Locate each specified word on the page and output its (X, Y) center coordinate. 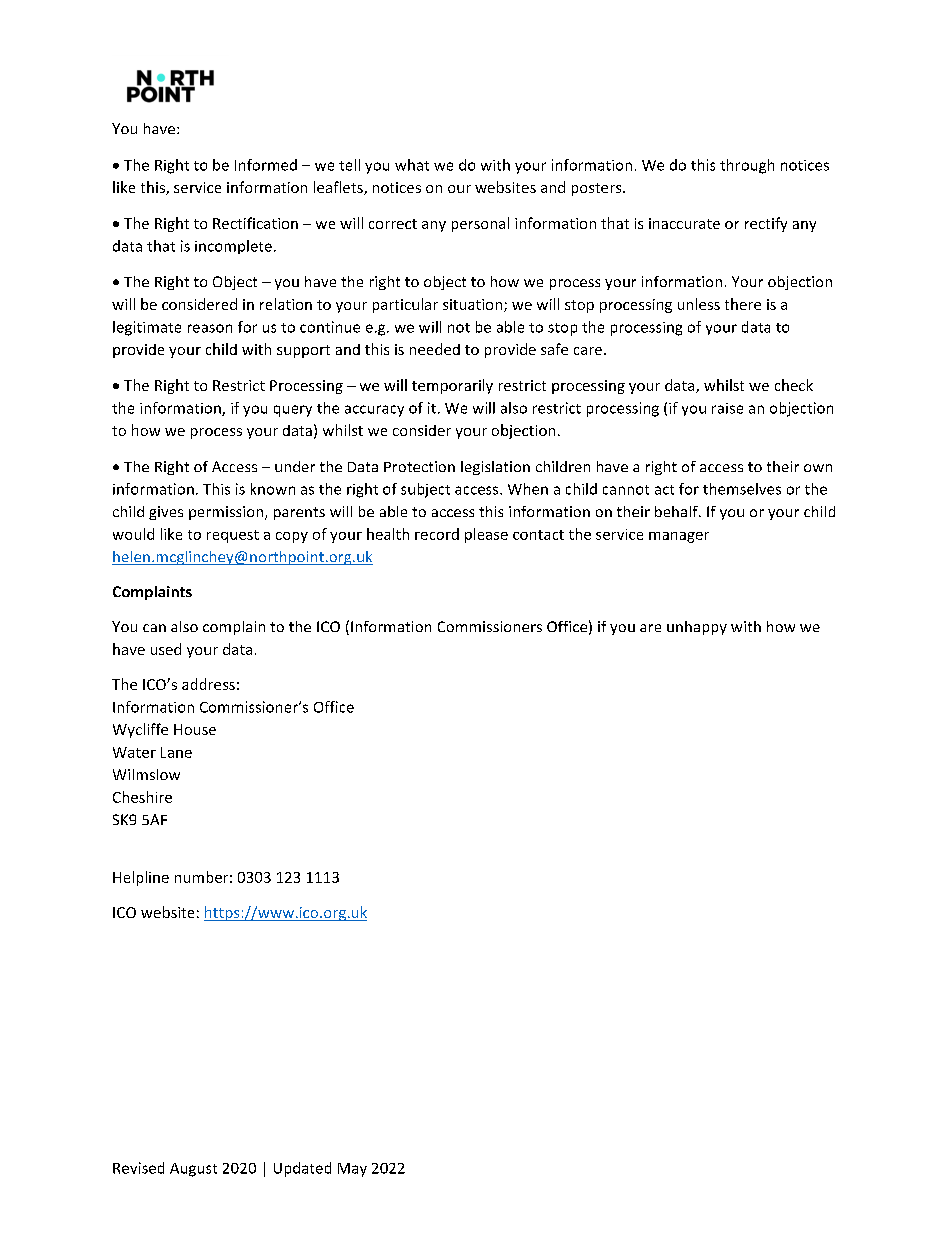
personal (480, 224)
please (486, 535)
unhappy (697, 628)
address (208, 684)
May (352, 1170)
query (293, 411)
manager (679, 537)
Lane (176, 752)
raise (727, 408)
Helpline (141, 878)
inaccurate (684, 223)
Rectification (255, 223)
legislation (495, 468)
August (193, 1170)
